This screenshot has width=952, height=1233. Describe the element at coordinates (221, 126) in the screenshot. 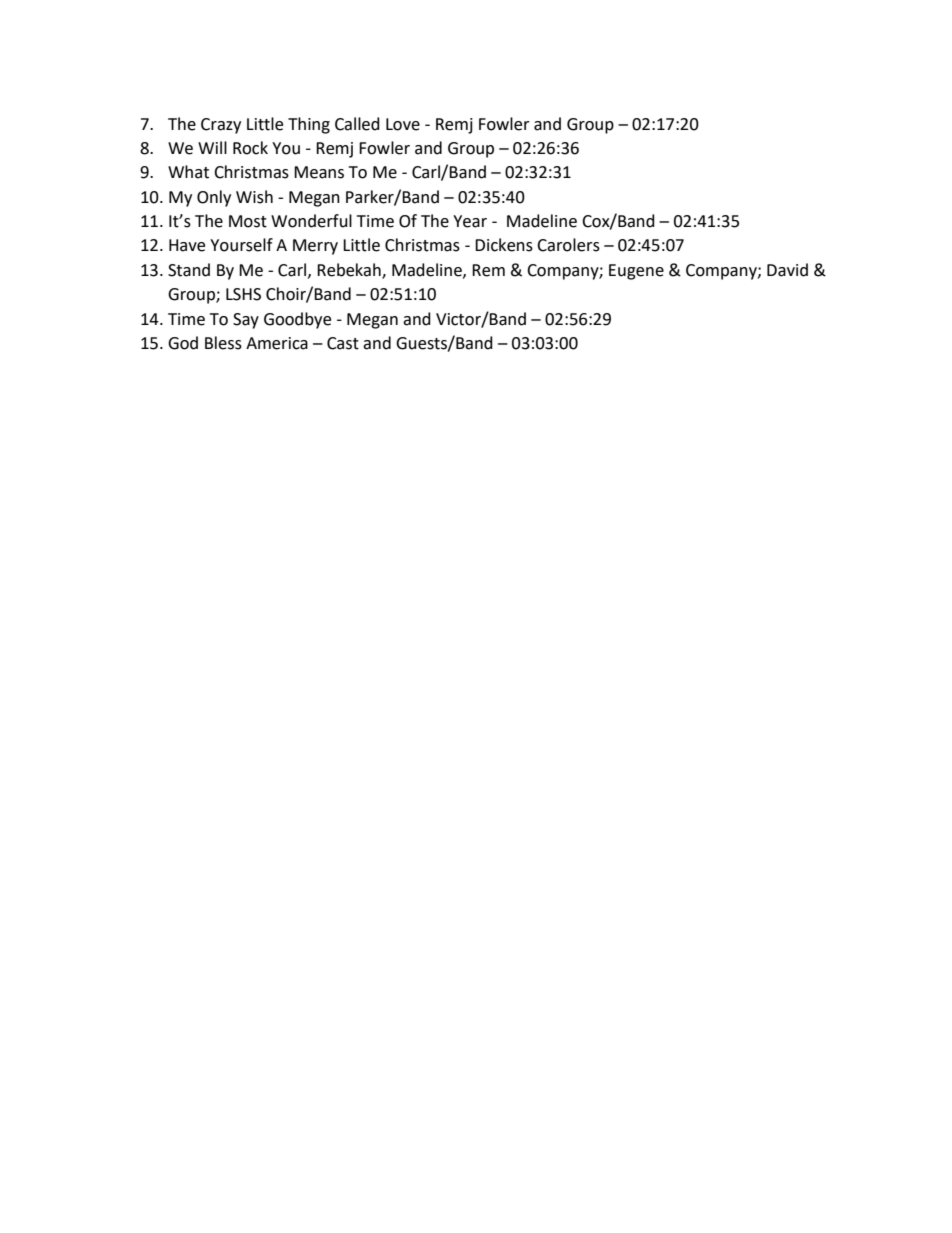

I see `Crazy` at that location.
